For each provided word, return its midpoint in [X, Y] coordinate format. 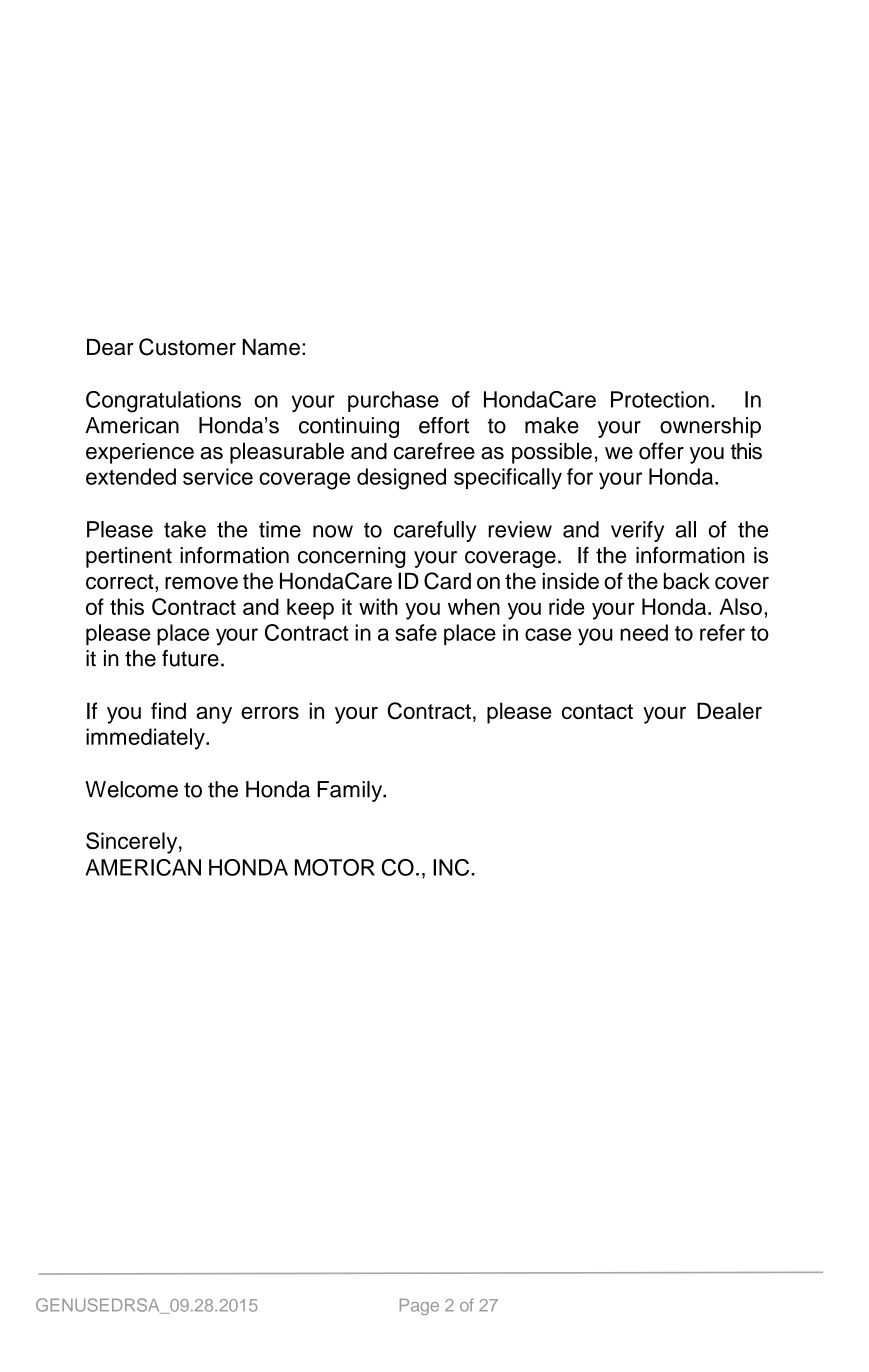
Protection [660, 399]
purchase [393, 401]
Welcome [131, 789]
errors [270, 713]
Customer [187, 347]
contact [597, 711]
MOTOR [335, 867]
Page [419, 1307]
